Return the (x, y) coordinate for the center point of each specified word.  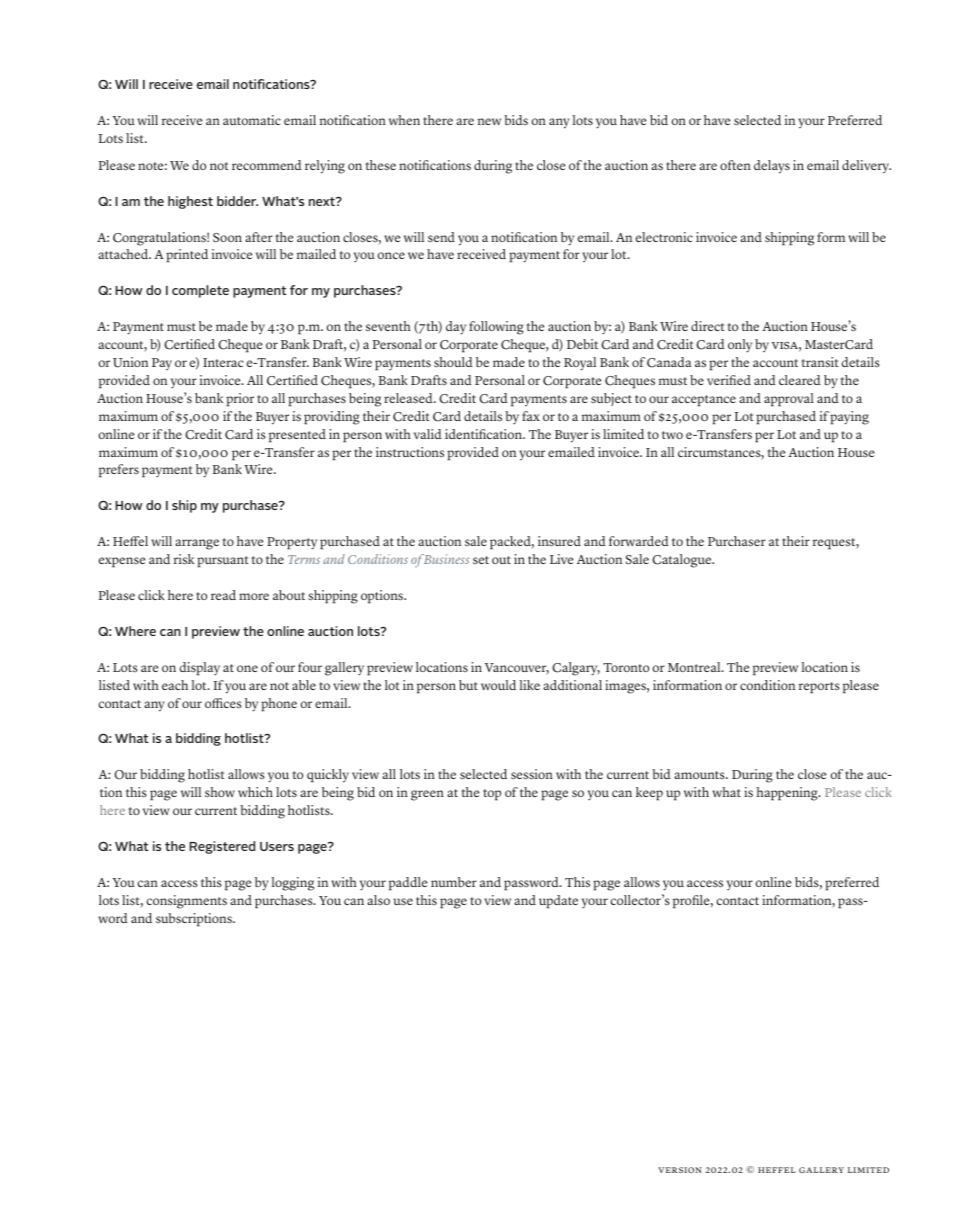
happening (788, 794)
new (489, 121)
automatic (252, 120)
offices (223, 703)
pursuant (223, 562)
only (740, 346)
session (532, 774)
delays (772, 167)
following (496, 328)
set (481, 560)
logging (293, 884)
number (454, 882)
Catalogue (683, 561)
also (378, 900)
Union (130, 362)
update (558, 902)
